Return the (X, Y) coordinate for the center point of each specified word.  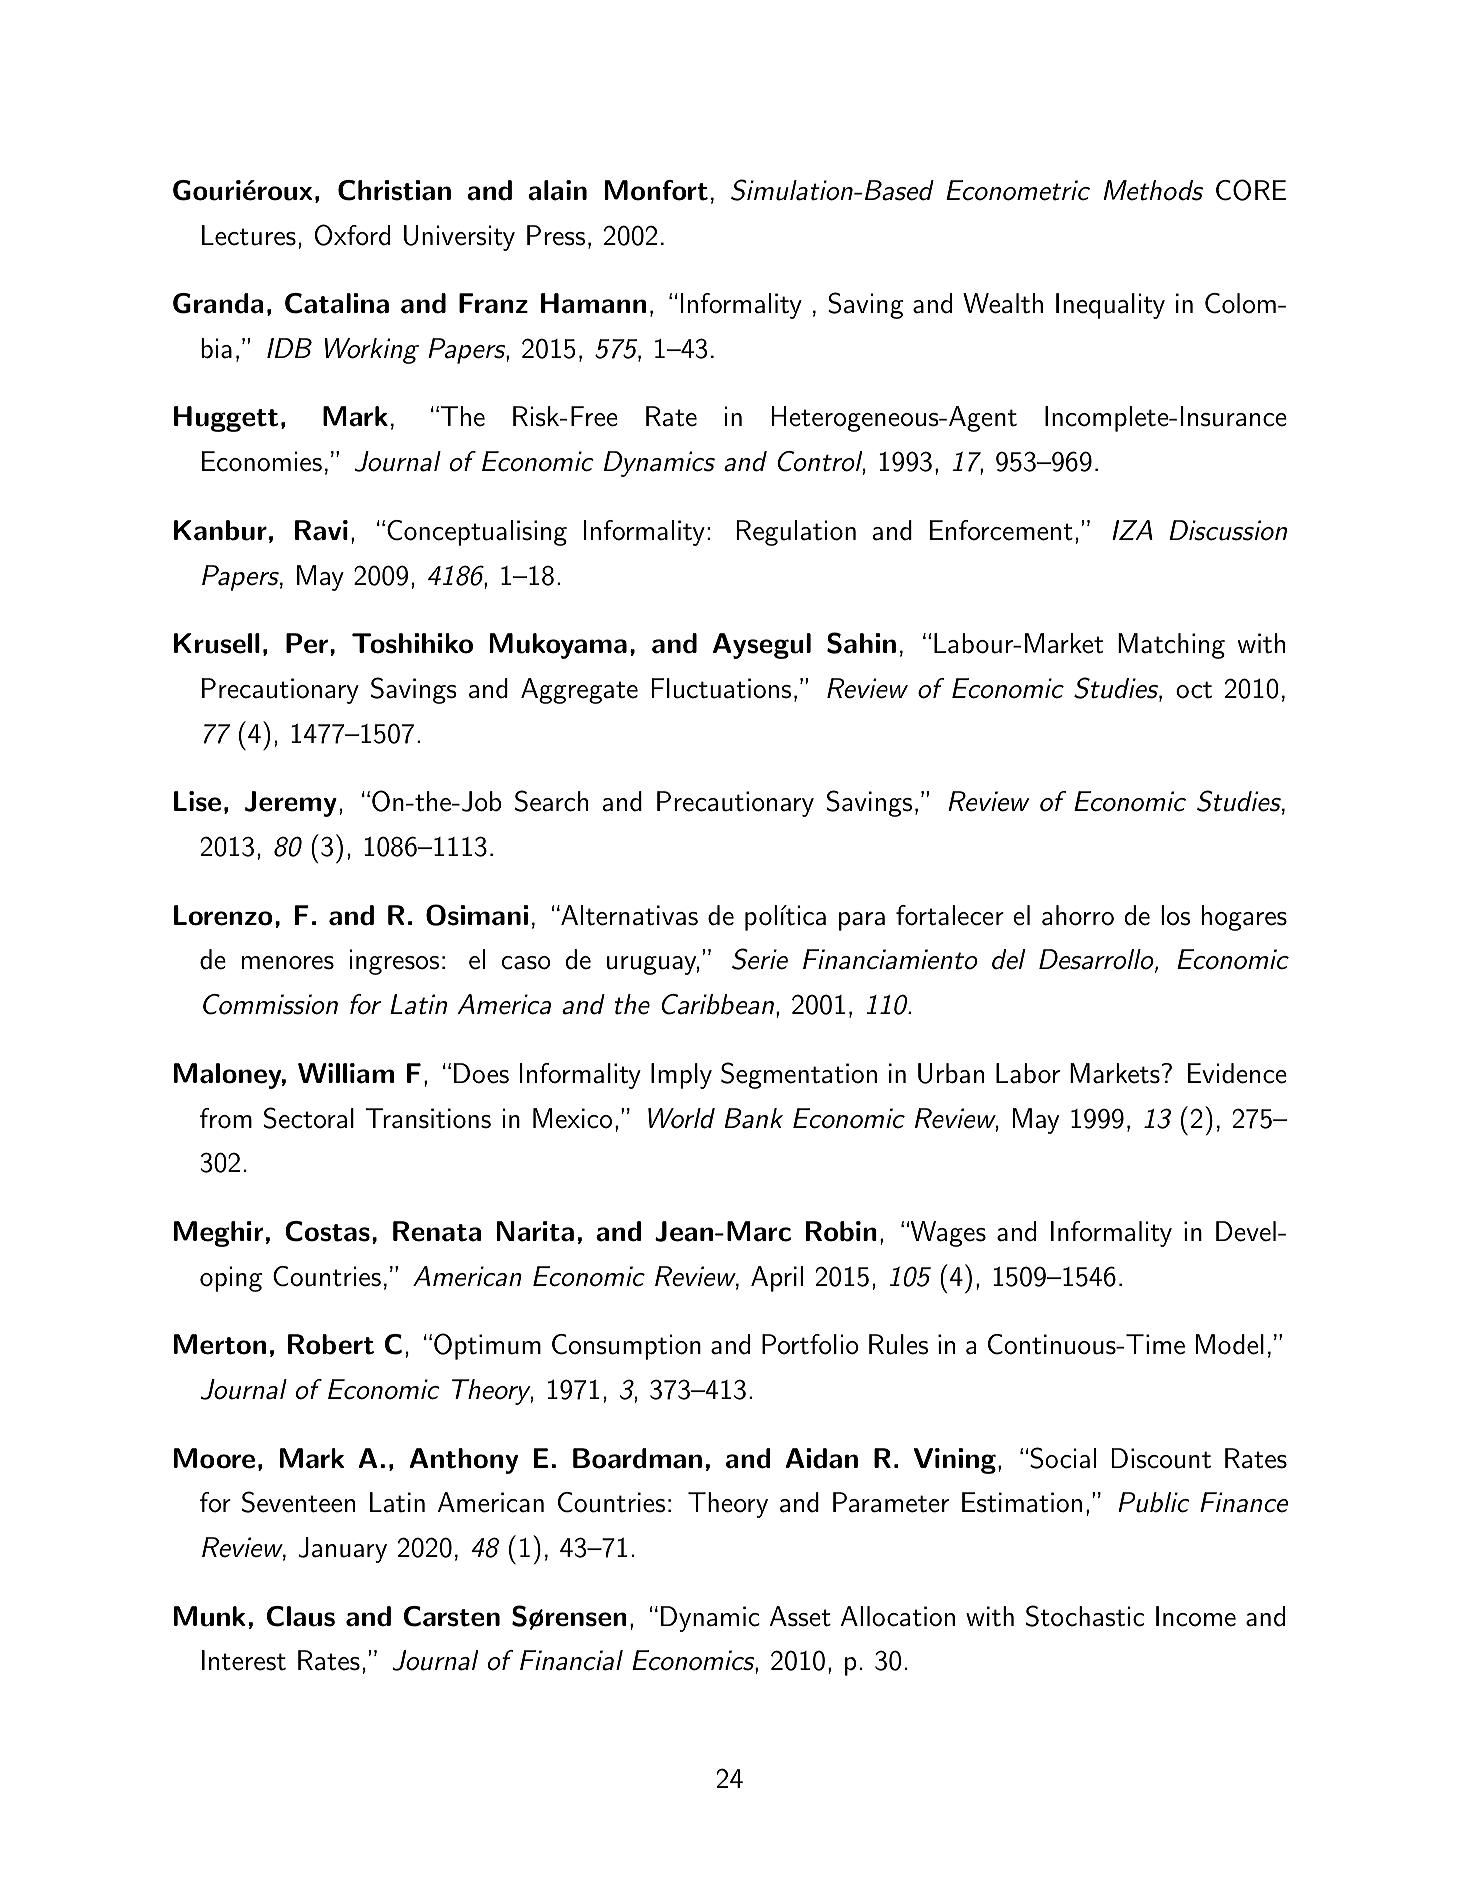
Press (556, 235)
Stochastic (1085, 1616)
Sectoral (309, 1118)
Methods (1153, 190)
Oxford (352, 235)
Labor (1028, 1073)
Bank (753, 1118)
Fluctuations (721, 688)
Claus (301, 1616)
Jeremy (291, 804)
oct (1194, 690)
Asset (800, 1616)
